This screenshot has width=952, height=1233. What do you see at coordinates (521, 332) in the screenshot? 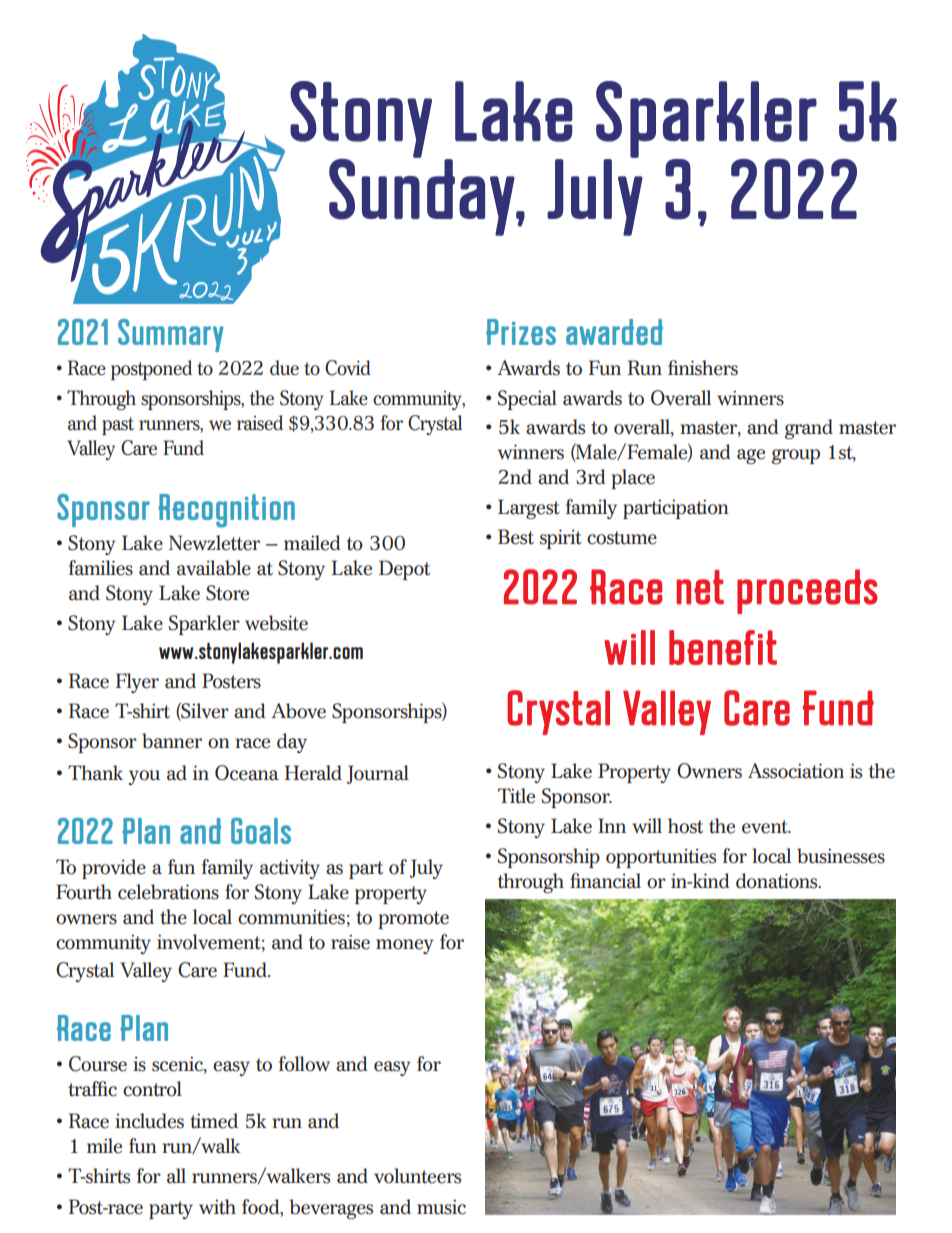
I see `Prizes` at bounding box center [521, 332].
